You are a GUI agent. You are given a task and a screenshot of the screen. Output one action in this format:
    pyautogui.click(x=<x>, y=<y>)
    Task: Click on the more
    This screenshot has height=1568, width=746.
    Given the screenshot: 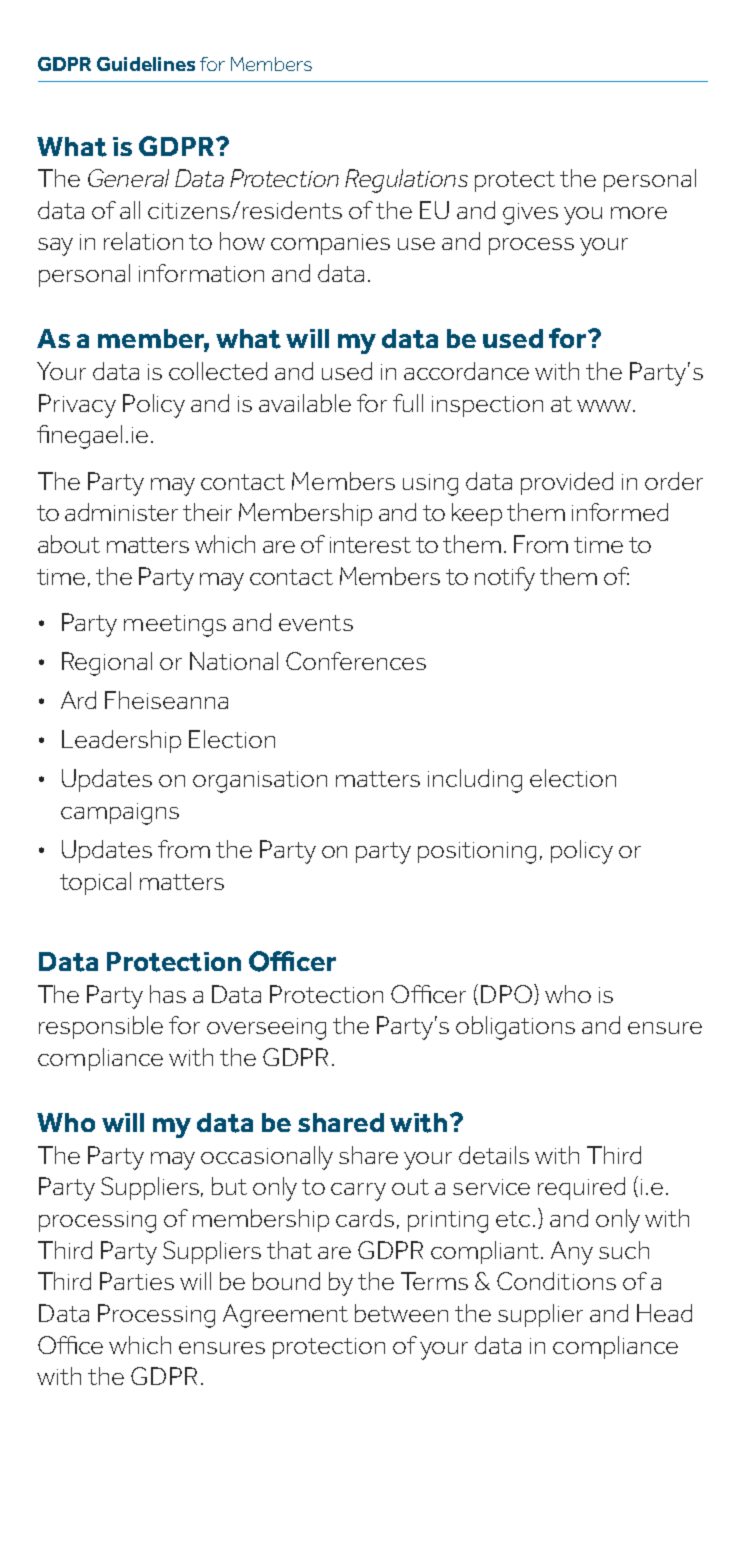 What is the action you would take?
    pyautogui.click(x=639, y=213)
